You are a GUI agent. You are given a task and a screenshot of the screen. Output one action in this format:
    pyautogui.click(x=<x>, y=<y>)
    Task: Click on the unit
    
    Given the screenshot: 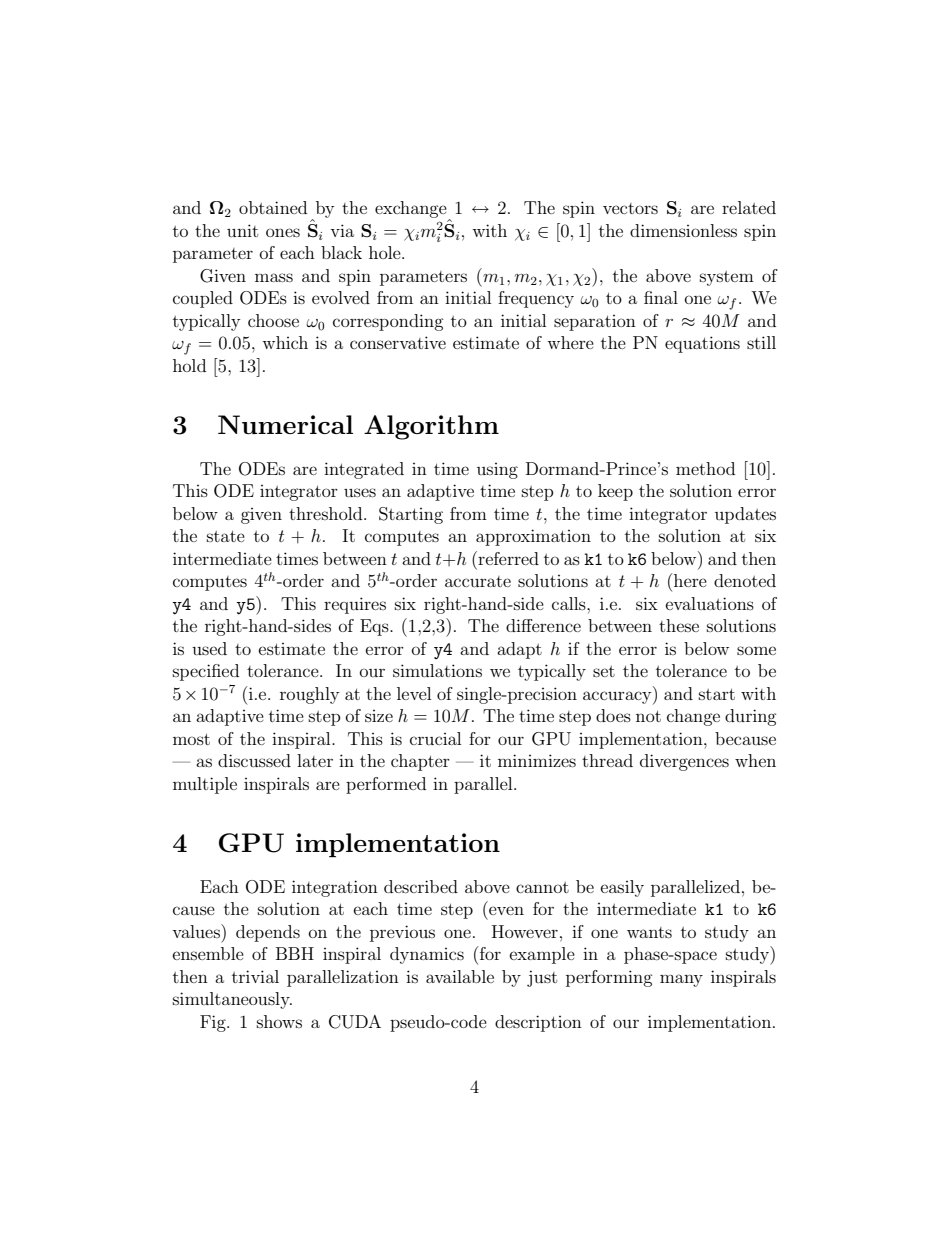 What is the action you would take?
    pyautogui.click(x=242, y=230)
